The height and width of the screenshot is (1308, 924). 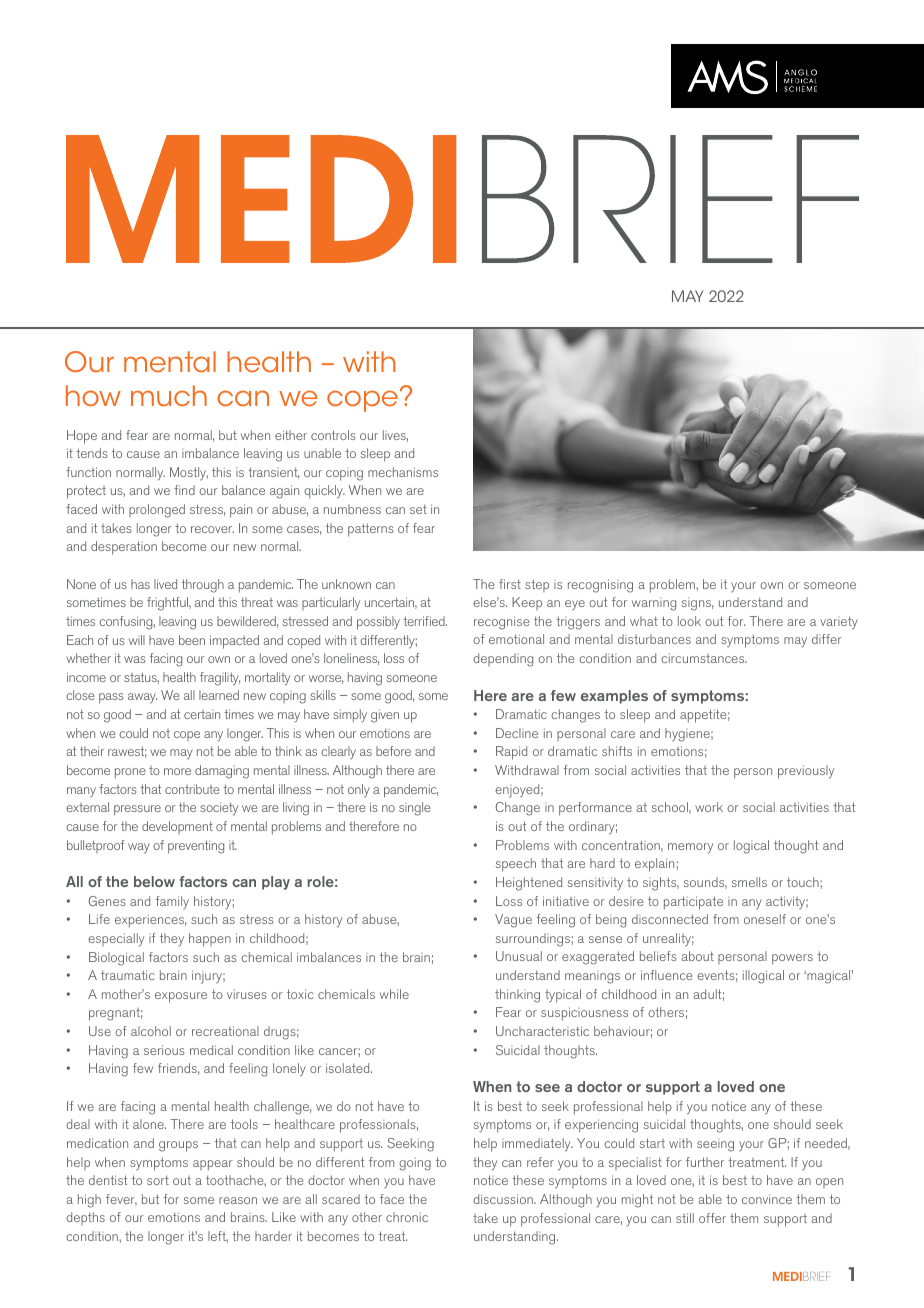 I want to click on happen, so click(x=210, y=940).
